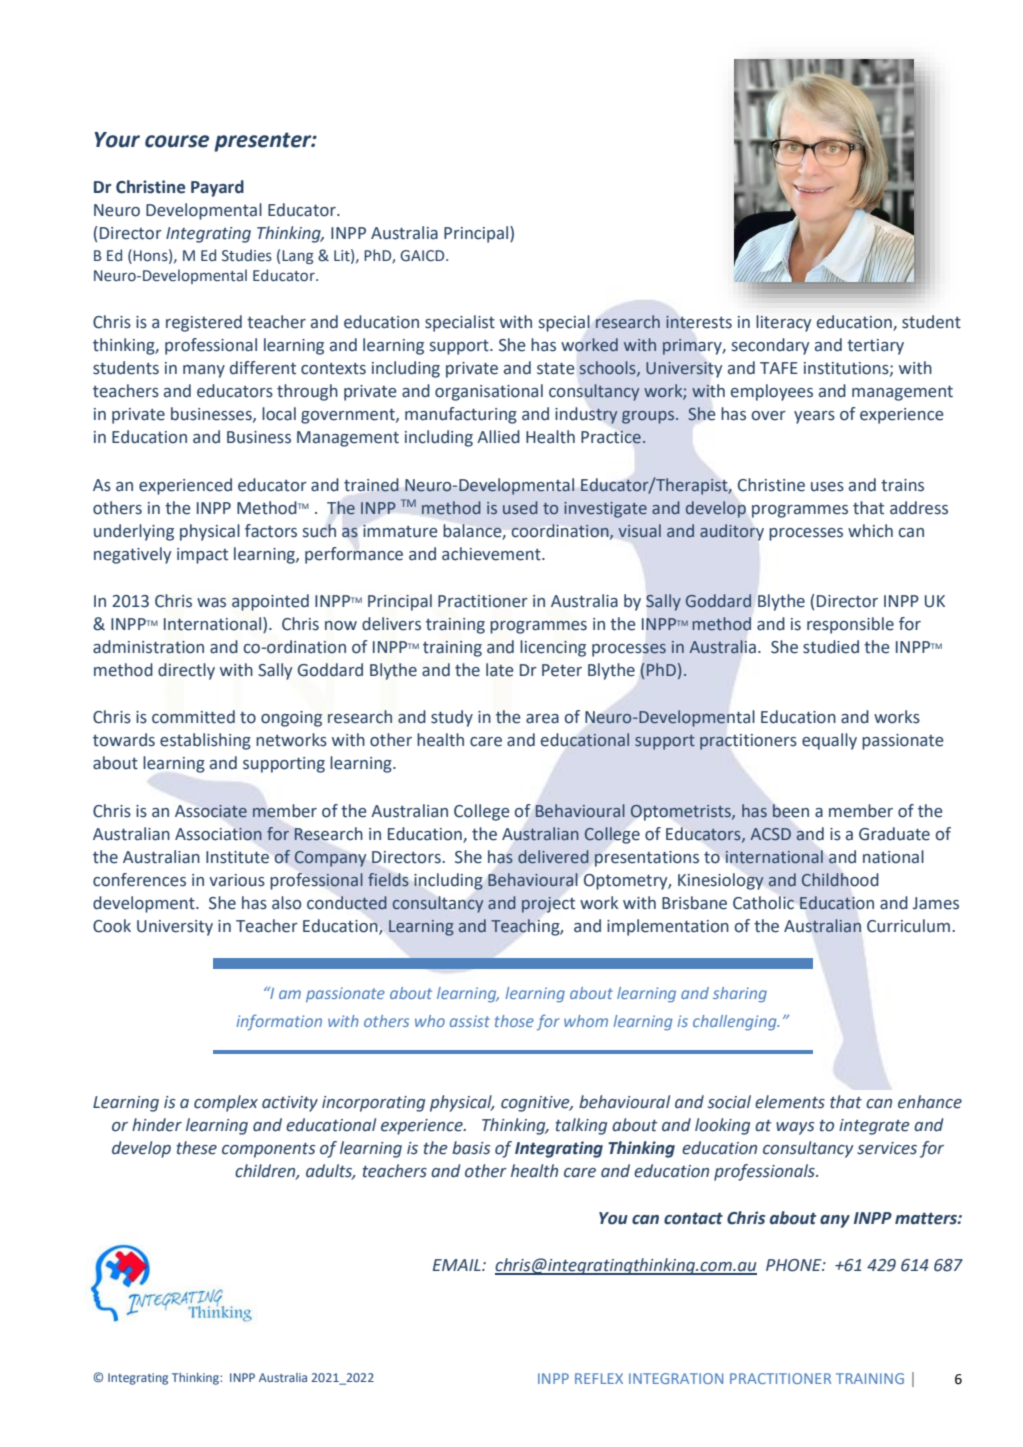 Image resolution: width=1023 pixels, height=1447 pixels. What do you see at coordinates (827, 487) in the screenshot?
I see `uses` at bounding box center [827, 487].
